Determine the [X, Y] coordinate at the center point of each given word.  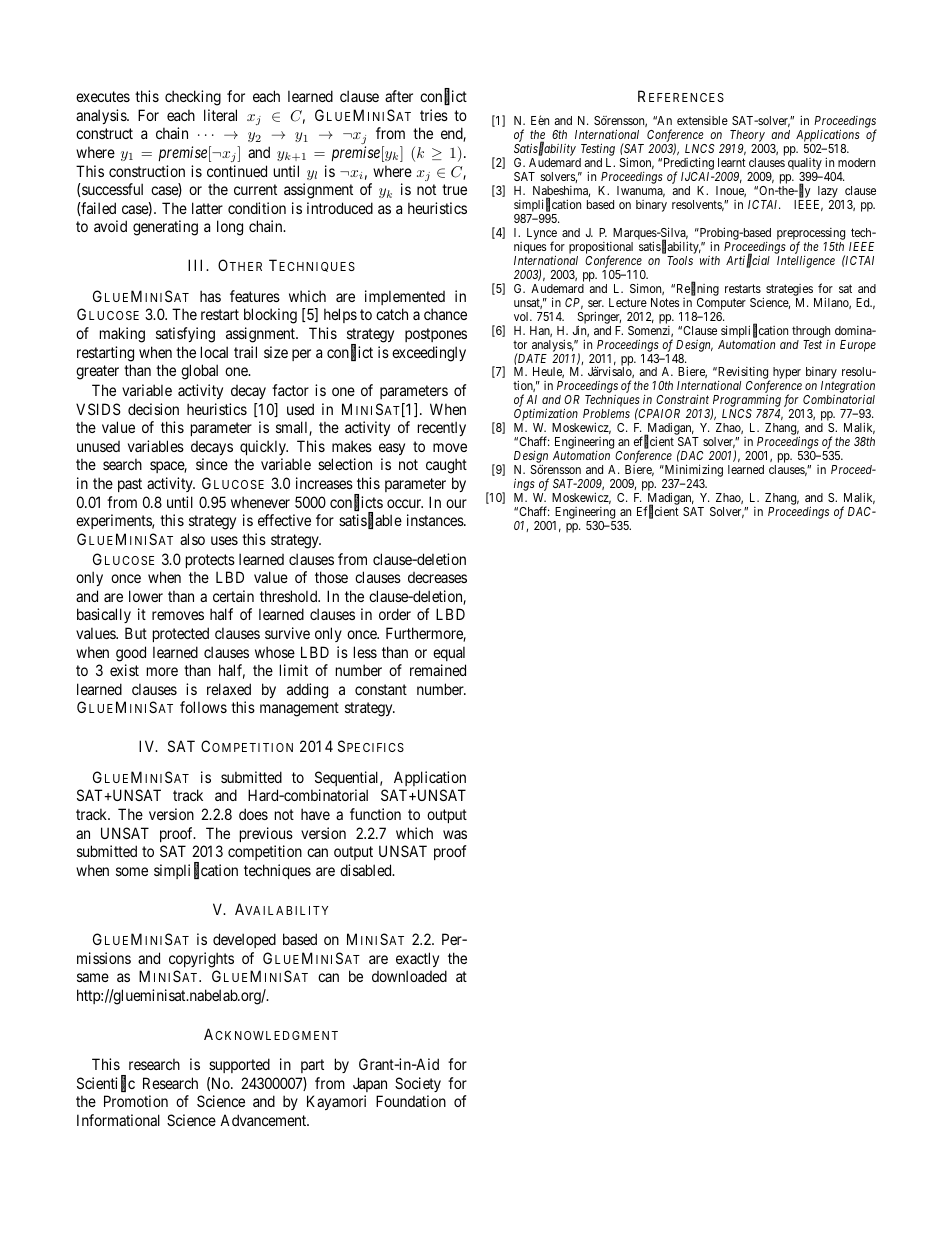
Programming [746, 402]
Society [418, 1084]
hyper [787, 373]
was [455, 834]
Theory [747, 137]
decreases [437, 577]
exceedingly [429, 354]
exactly [417, 959]
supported [239, 1065]
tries [434, 115]
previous [266, 834]
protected [181, 634]
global [199, 372]
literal [220, 115]
